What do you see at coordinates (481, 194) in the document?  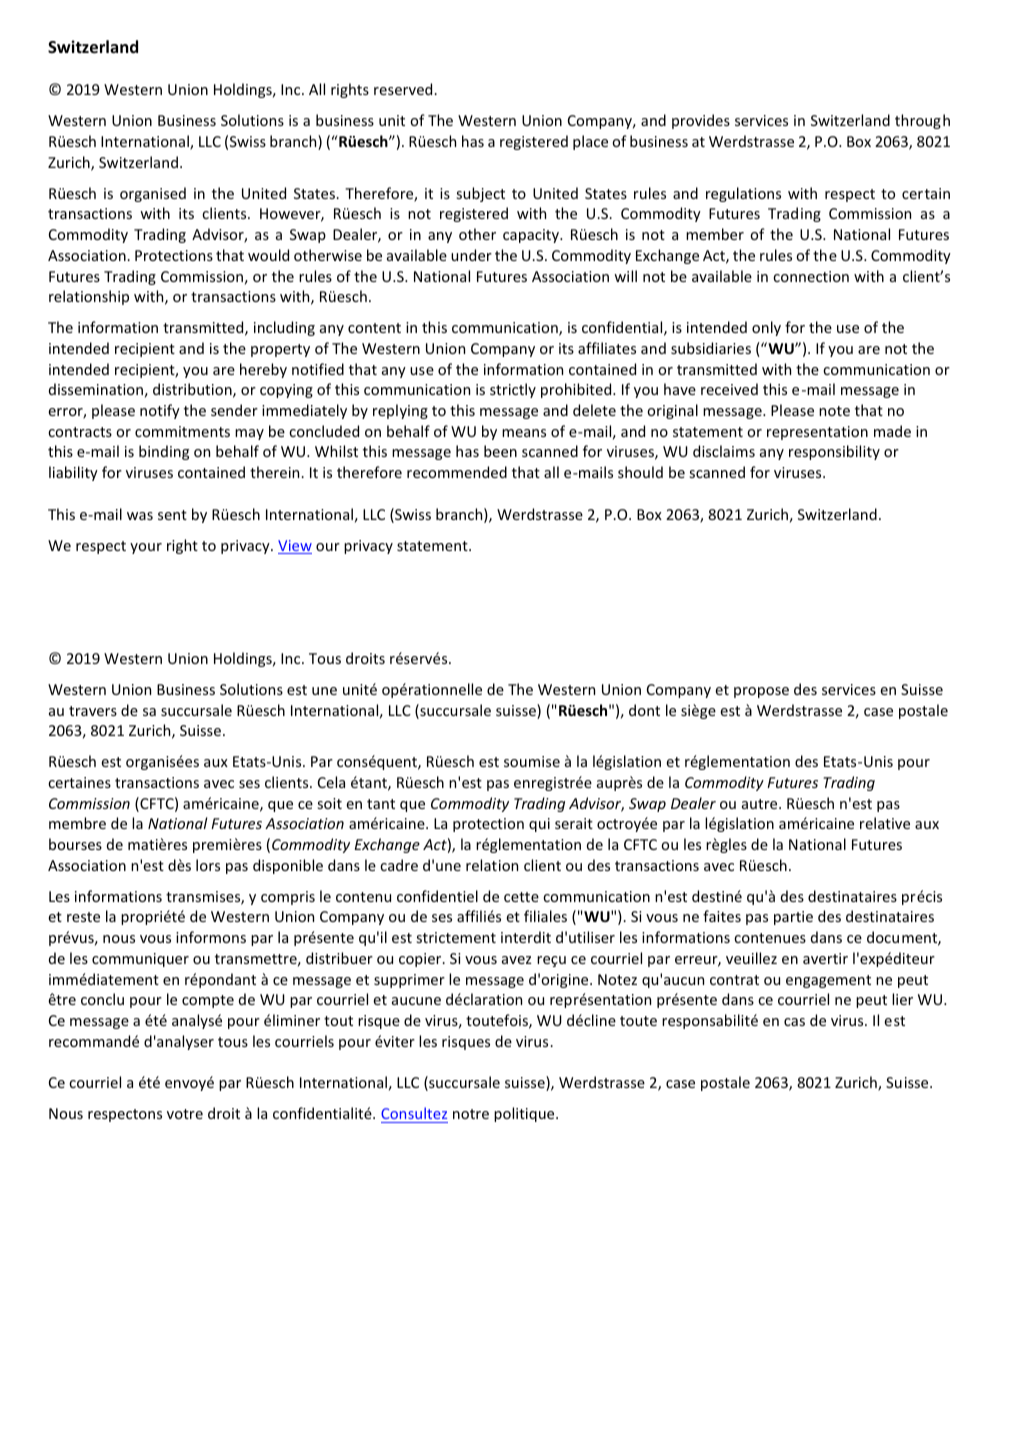 I see `subject` at bounding box center [481, 194].
